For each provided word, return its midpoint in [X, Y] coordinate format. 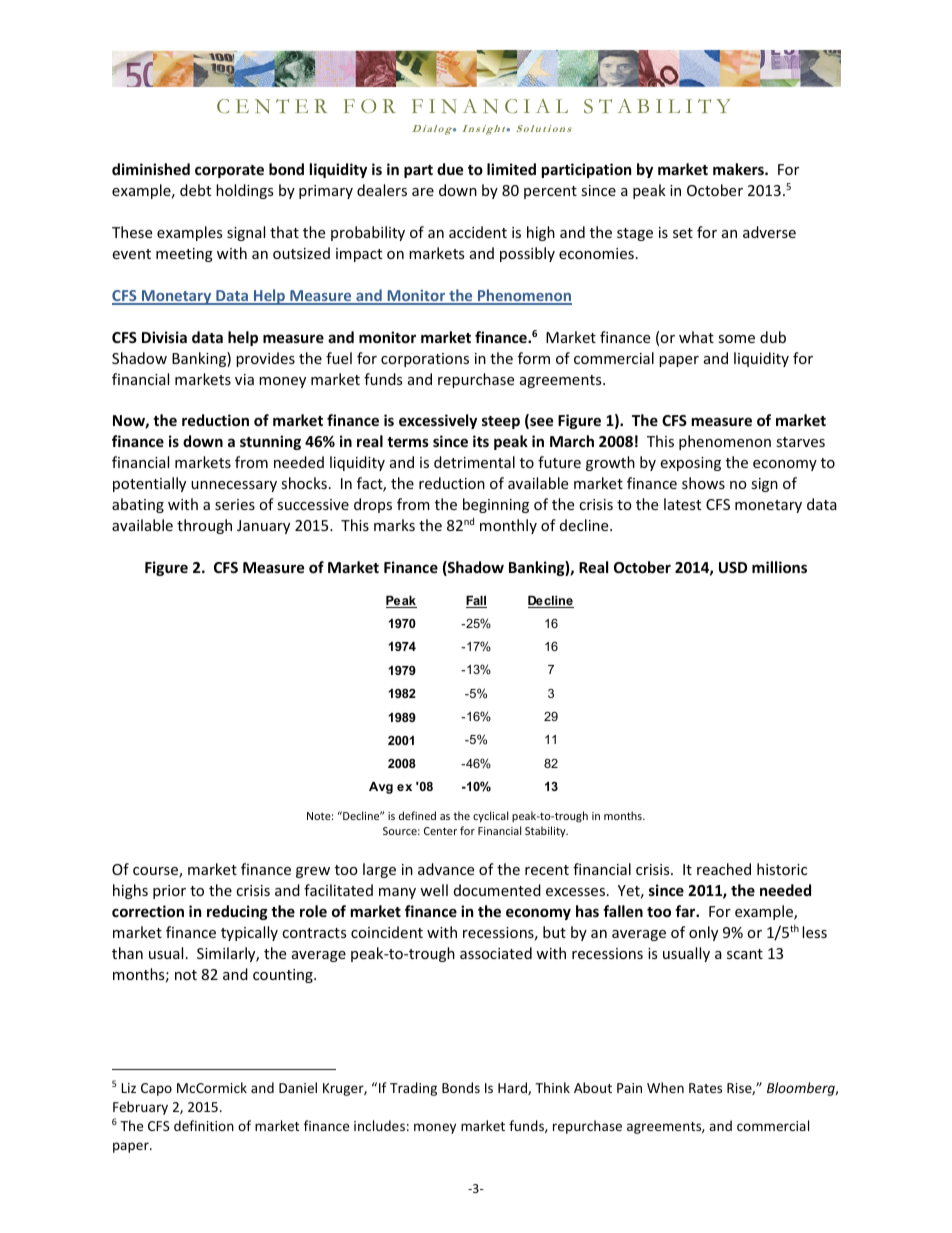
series [235, 504]
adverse [769, 232]
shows [703, 483]
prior [169, 892]
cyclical [490, 816]
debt [195, 190]
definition [204, 1125]
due [450, 169]
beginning [496, 505]
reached [724, 869]
